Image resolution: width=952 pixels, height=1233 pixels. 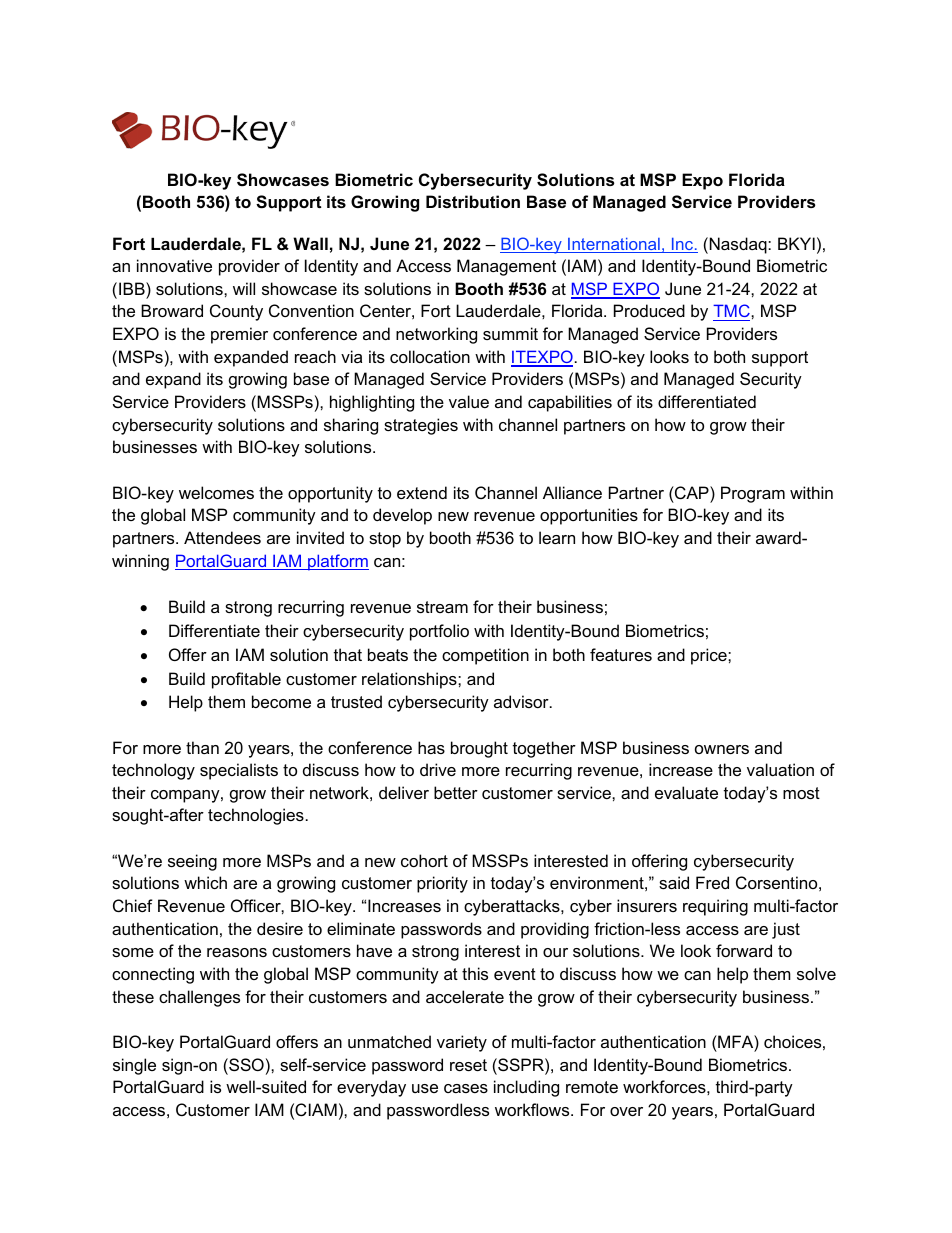 I want to click on single, so click(x=134, y=1066).
